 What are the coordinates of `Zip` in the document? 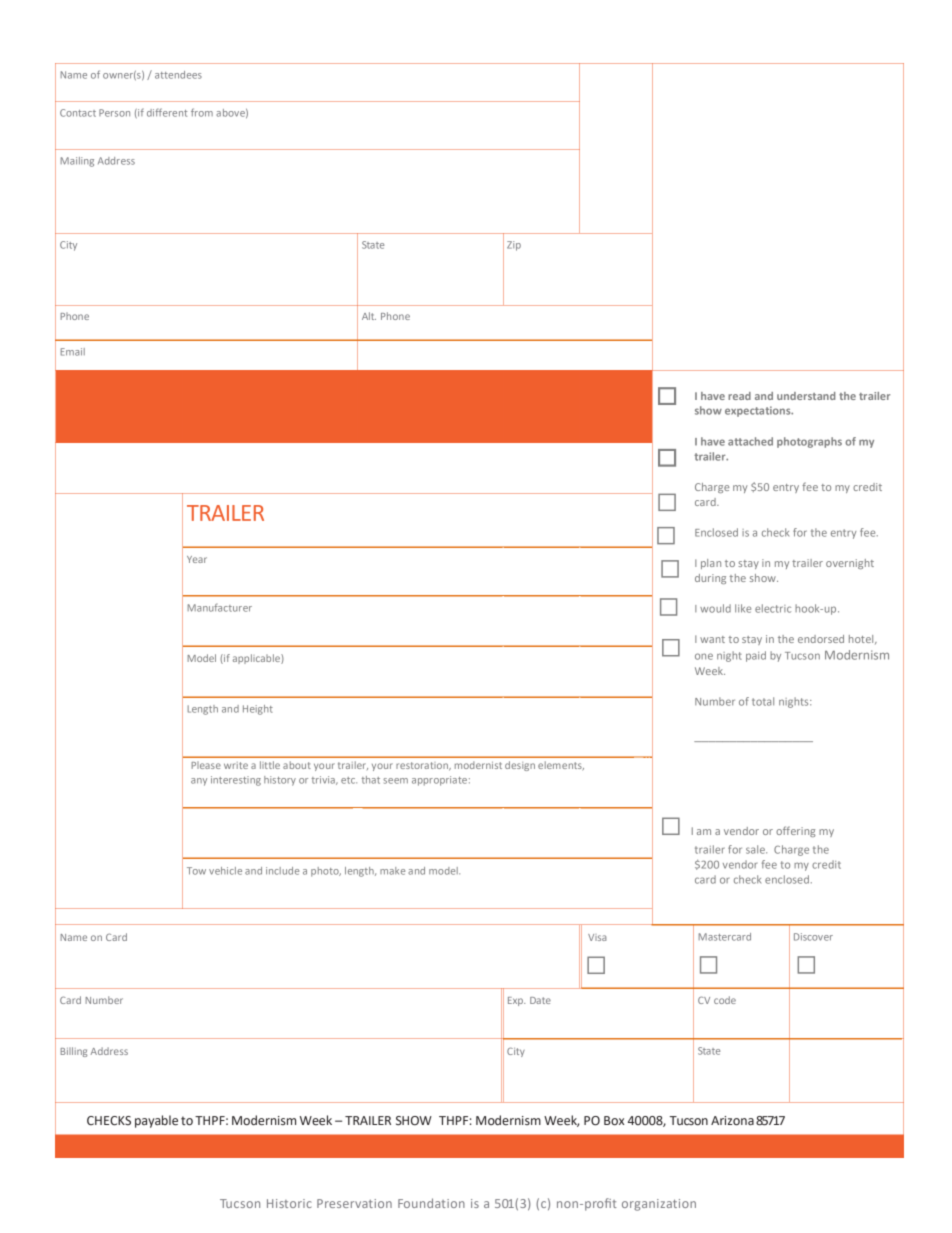 It's located at (514, 246).
